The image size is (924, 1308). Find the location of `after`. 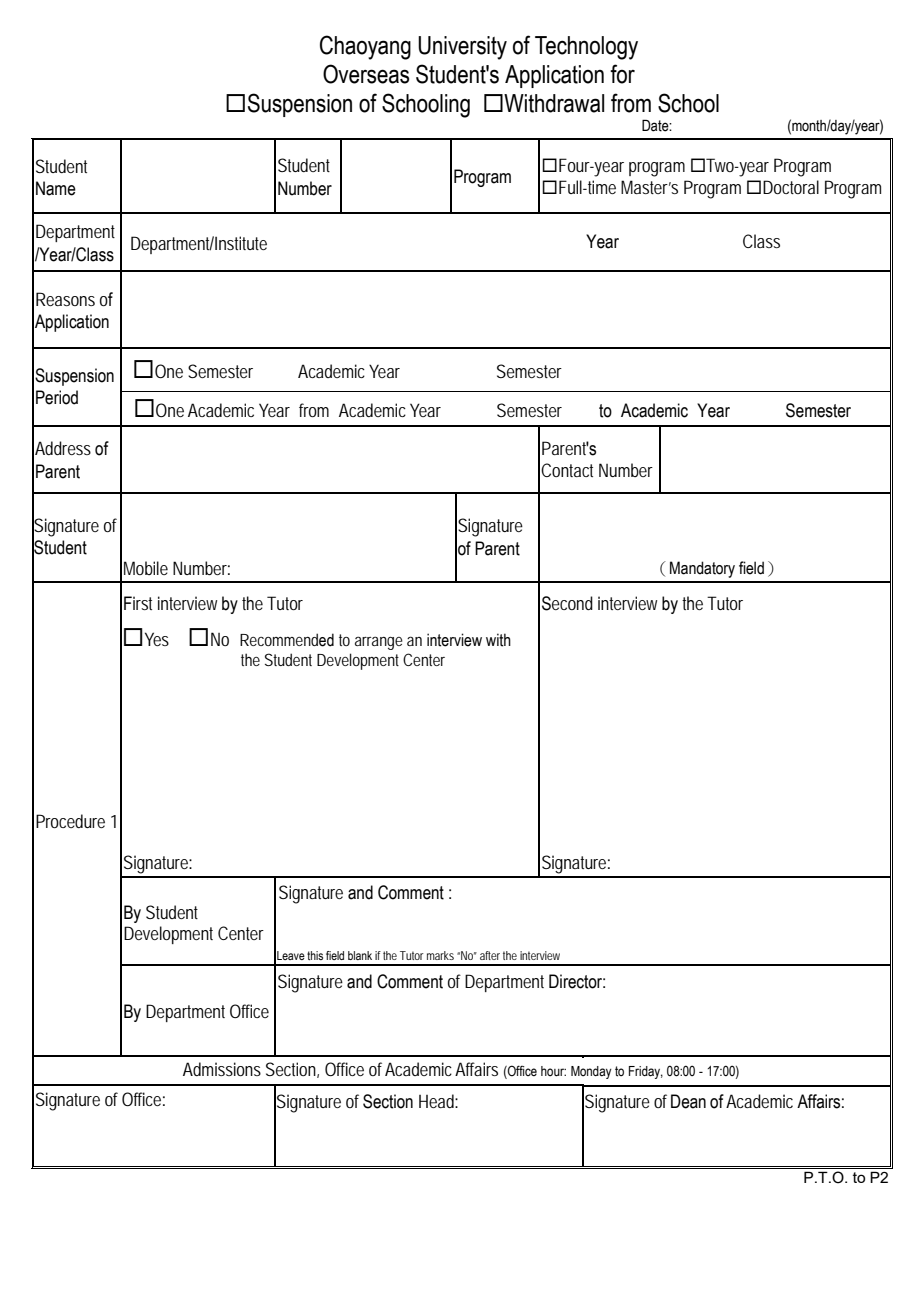

after is located at coordinates (490, 955).
